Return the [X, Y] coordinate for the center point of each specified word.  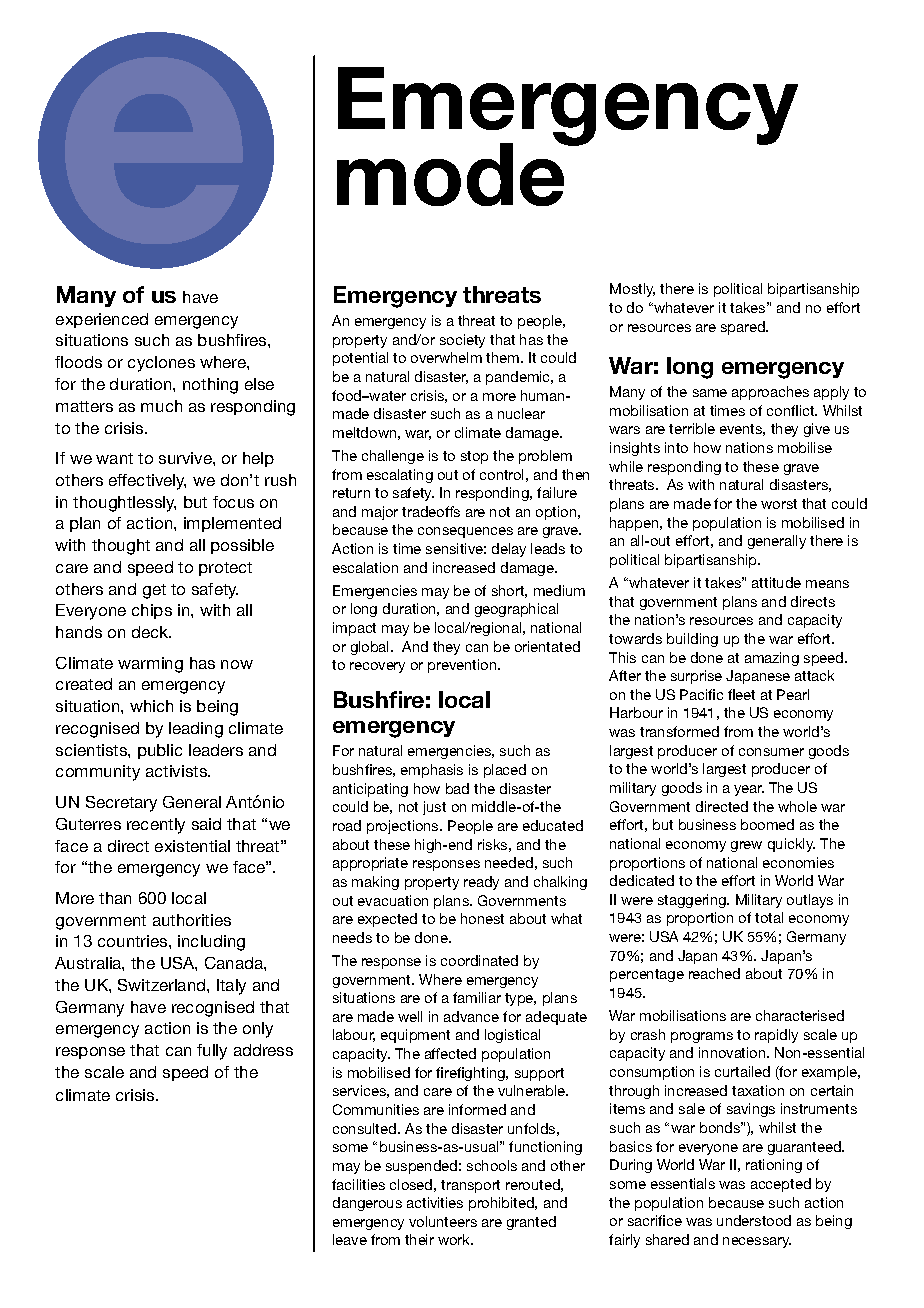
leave [350, 1239]
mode [452, 173]
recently [156, 826]
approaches [770, 393]
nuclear [521, 413]
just [434, 808]
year [749, 790]
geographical [516, 610]
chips [152, 611]
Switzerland [163, 985]
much [161, 406]
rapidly [776, 1036]
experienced [102, 320]
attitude [776, 582]
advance [471, 1016]
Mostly [632, 290]
